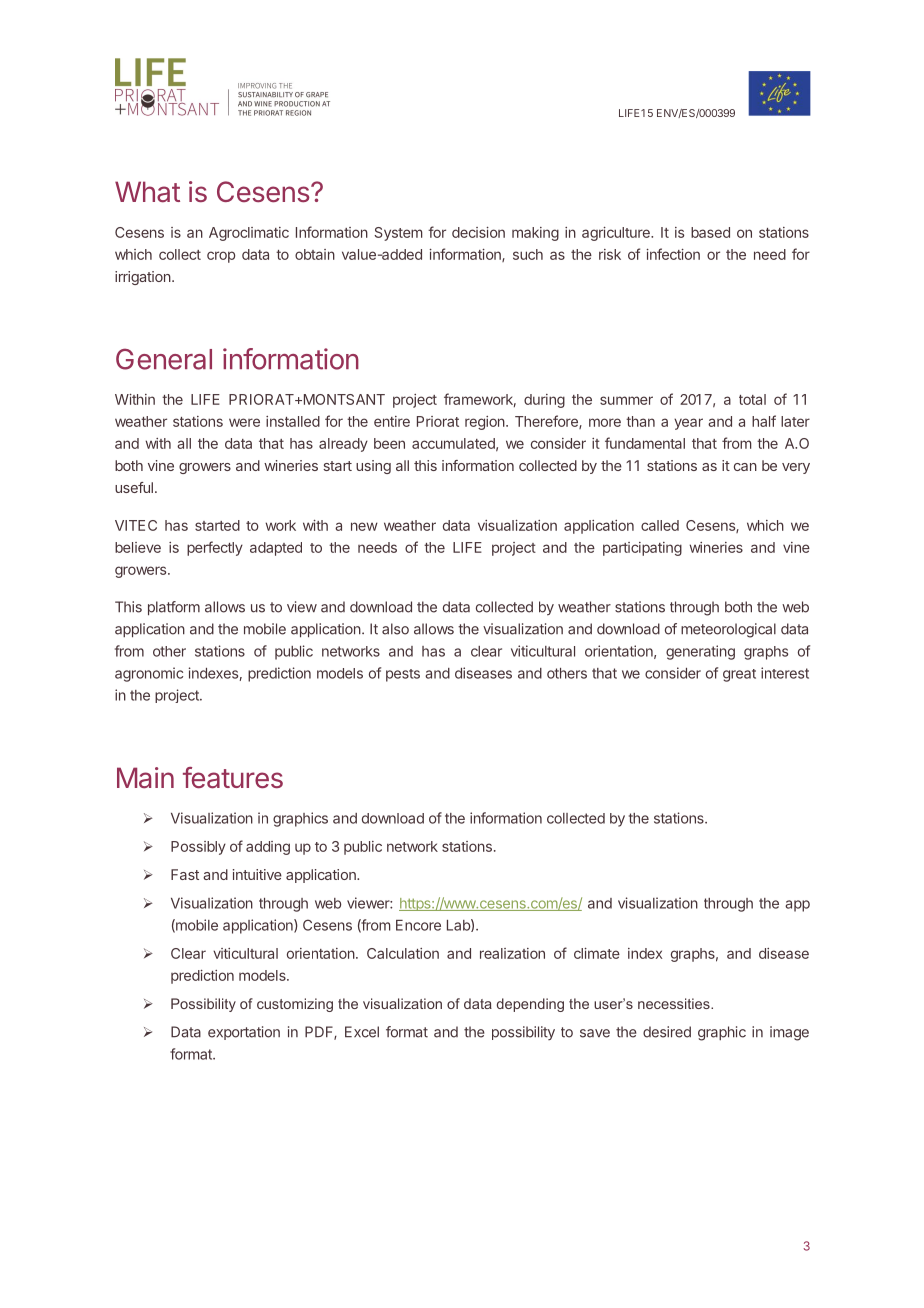  What do you see at coordinates (530, 1005) in the screenshot?
I see `depending` at bounding box center [530, 1005].
